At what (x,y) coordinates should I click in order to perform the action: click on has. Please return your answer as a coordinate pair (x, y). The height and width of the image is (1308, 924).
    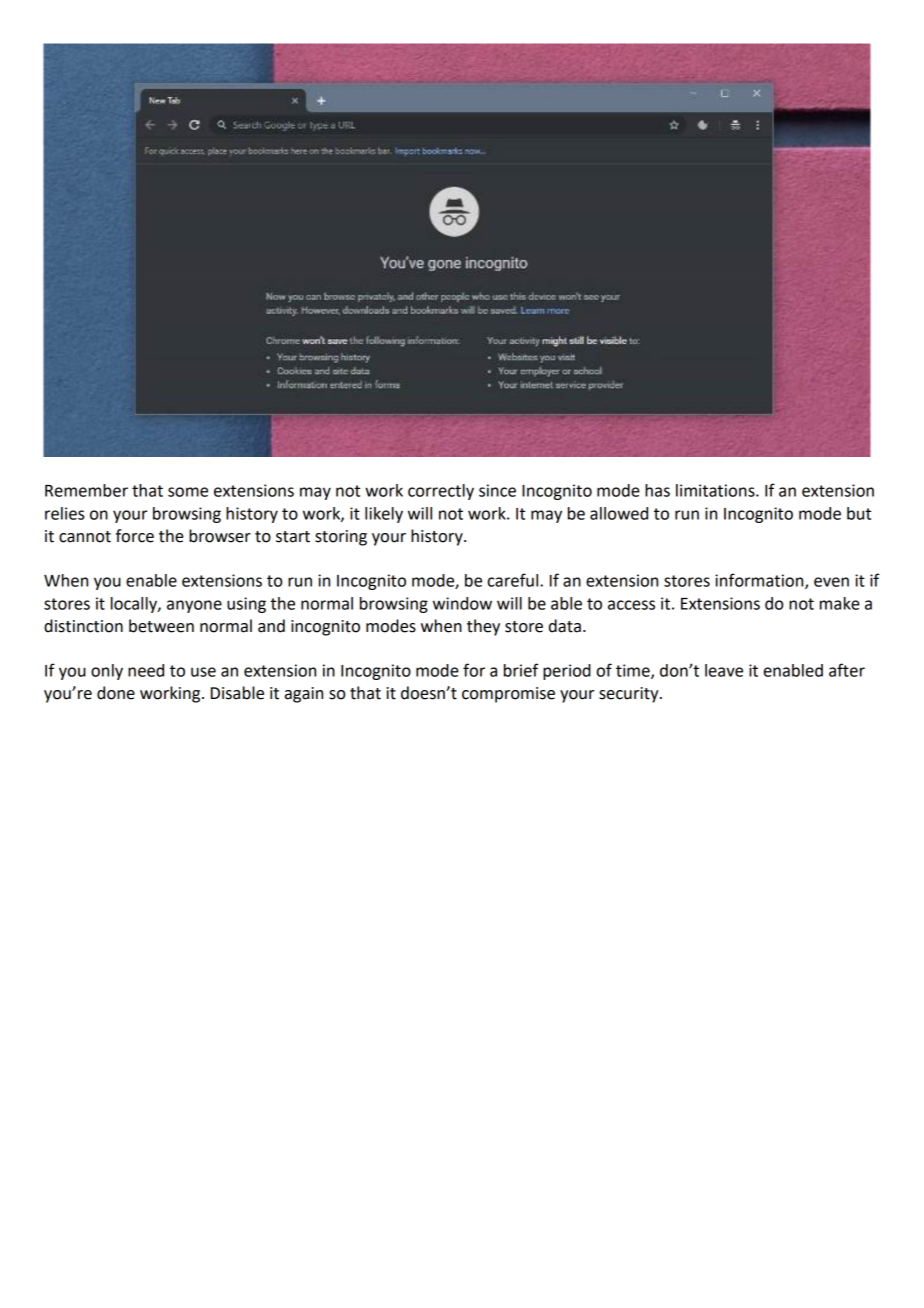
    Looking at the image, I should click on (657, 490).
